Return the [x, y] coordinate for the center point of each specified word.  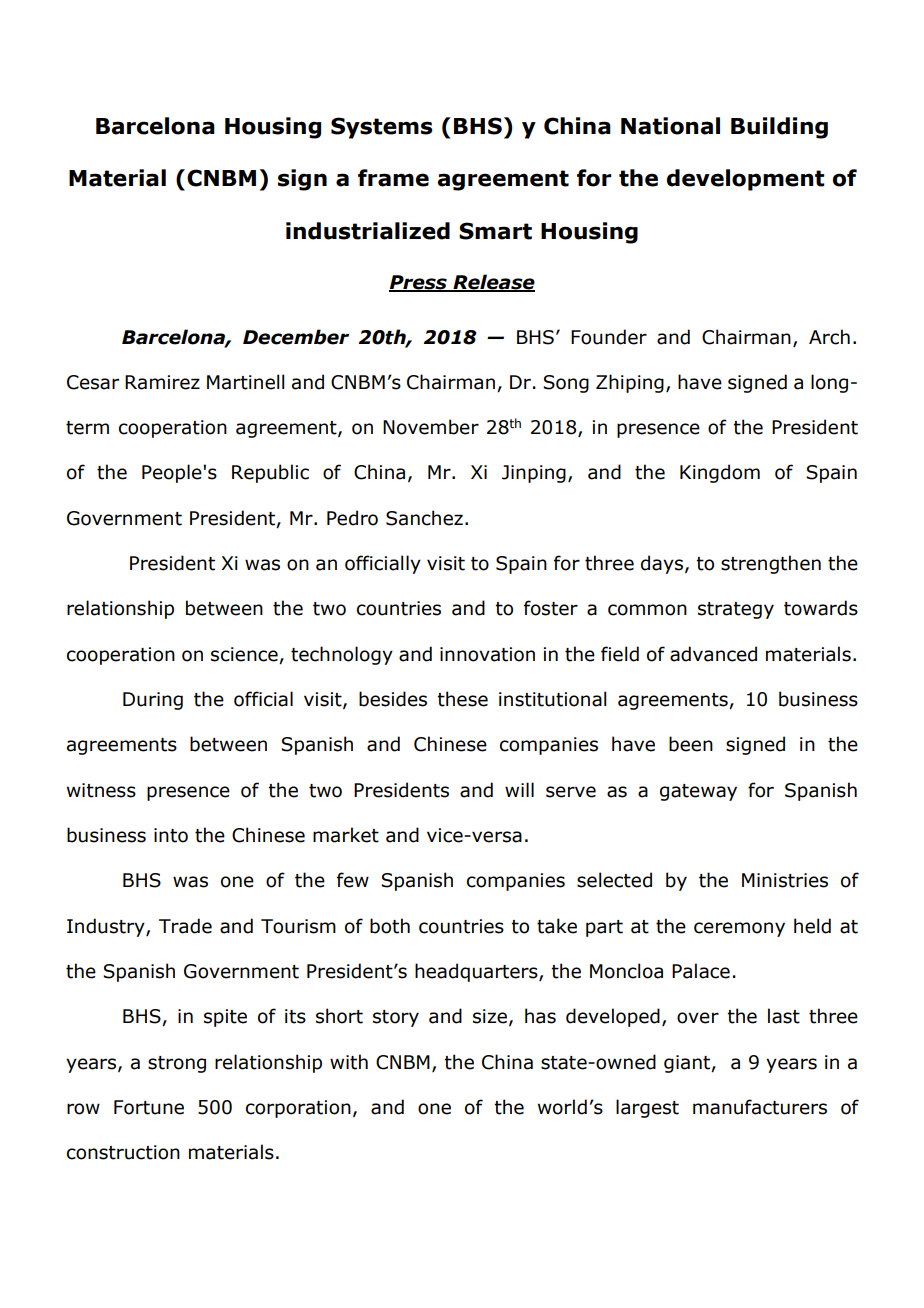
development [745, 180]
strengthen [771, 564]
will [519, 789]
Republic [270, 473]
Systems [382, 128]
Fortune [149, 1107]
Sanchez [424, 518]
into [171, 835]
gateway [698, 792]
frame [393, 178]
